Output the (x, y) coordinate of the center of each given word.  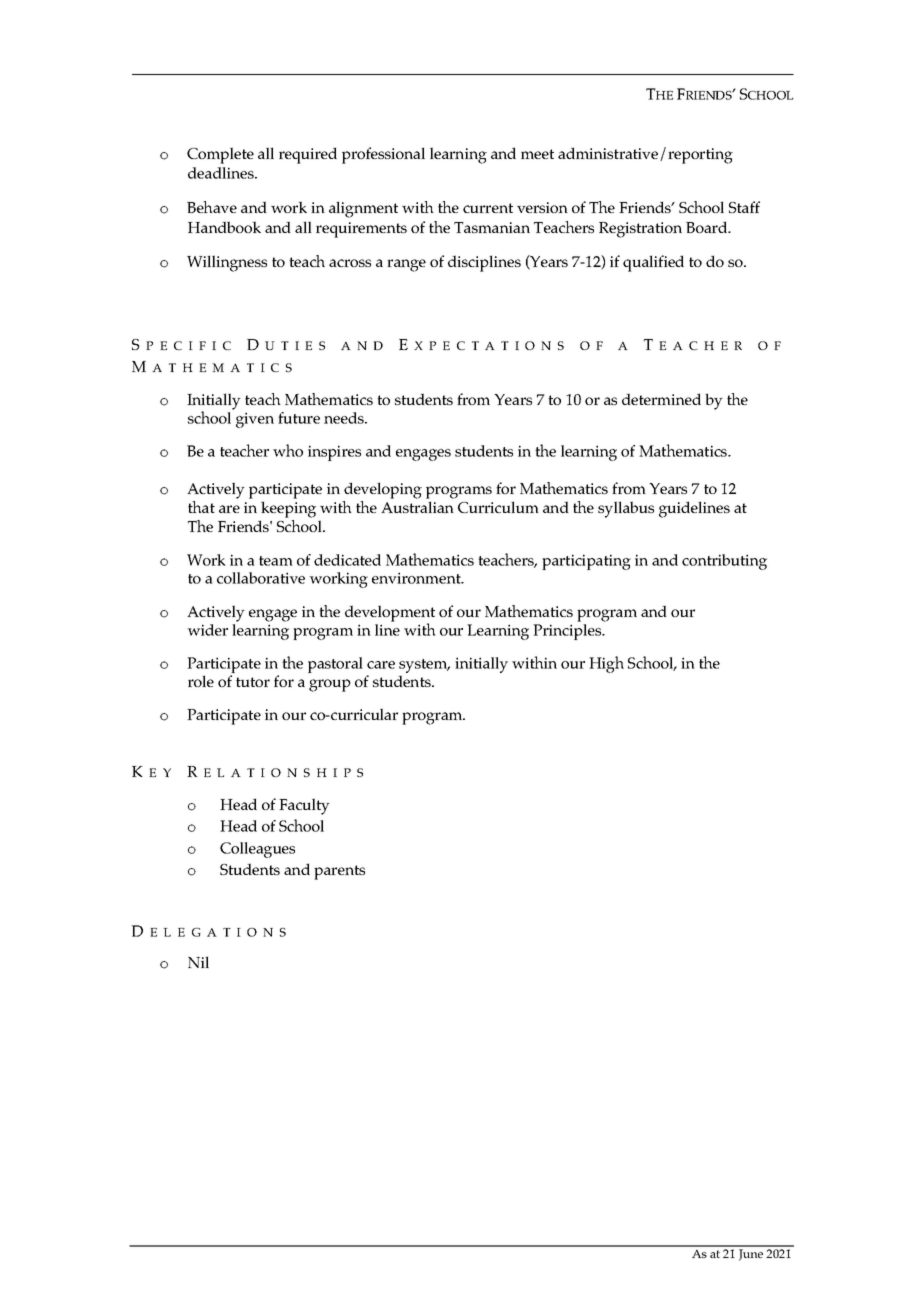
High (606, 664)
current (488, 208)
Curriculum (498, 507)
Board (708, 227)
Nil (198, 962)
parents (339, 872)
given (255, 420)
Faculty (304, 806)
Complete (220, 155)
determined (661, 399)
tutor (253, 682)
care (381, 665)
